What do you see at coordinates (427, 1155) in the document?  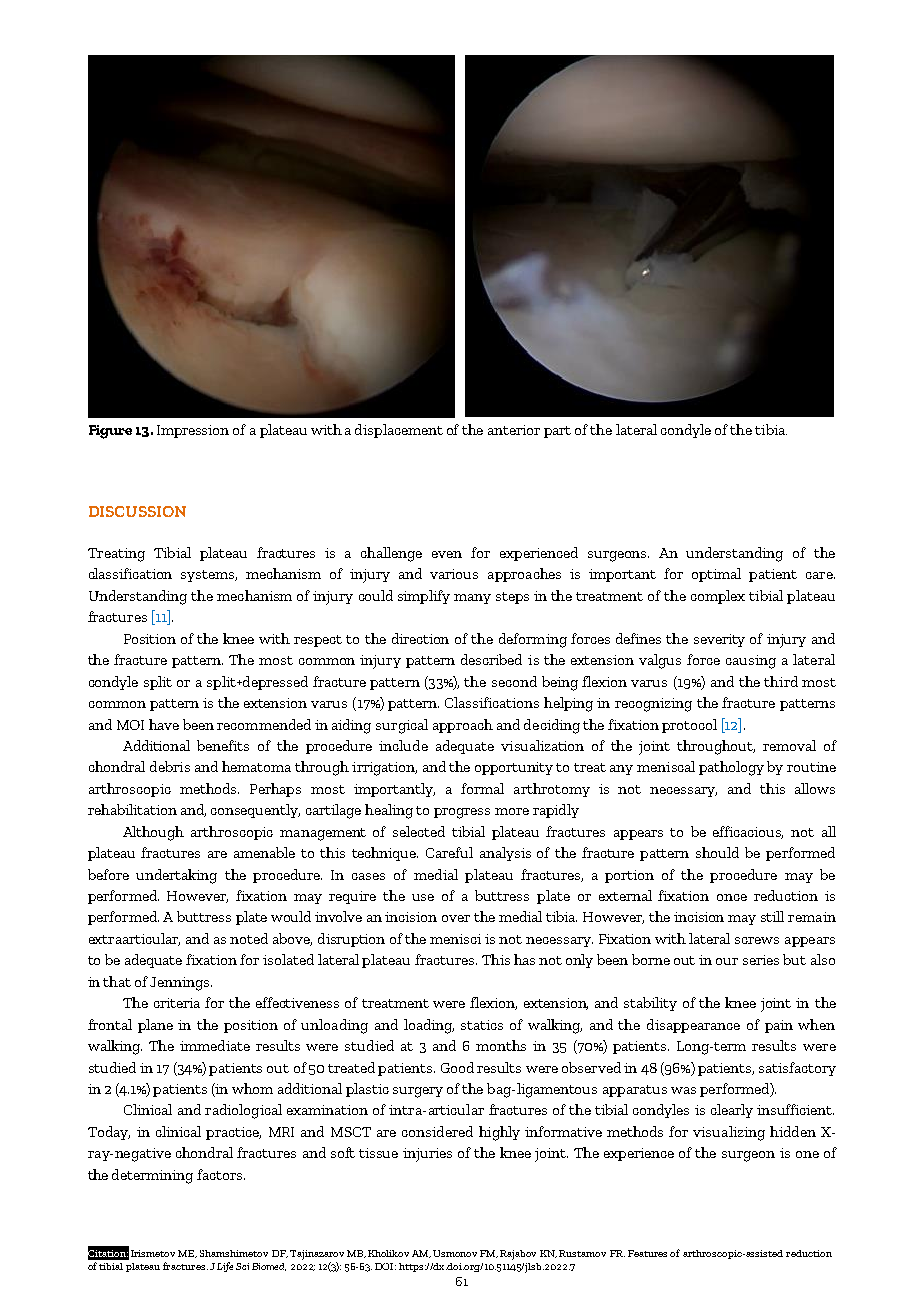 I see `injuries` at bounding box center [427, 1155].
